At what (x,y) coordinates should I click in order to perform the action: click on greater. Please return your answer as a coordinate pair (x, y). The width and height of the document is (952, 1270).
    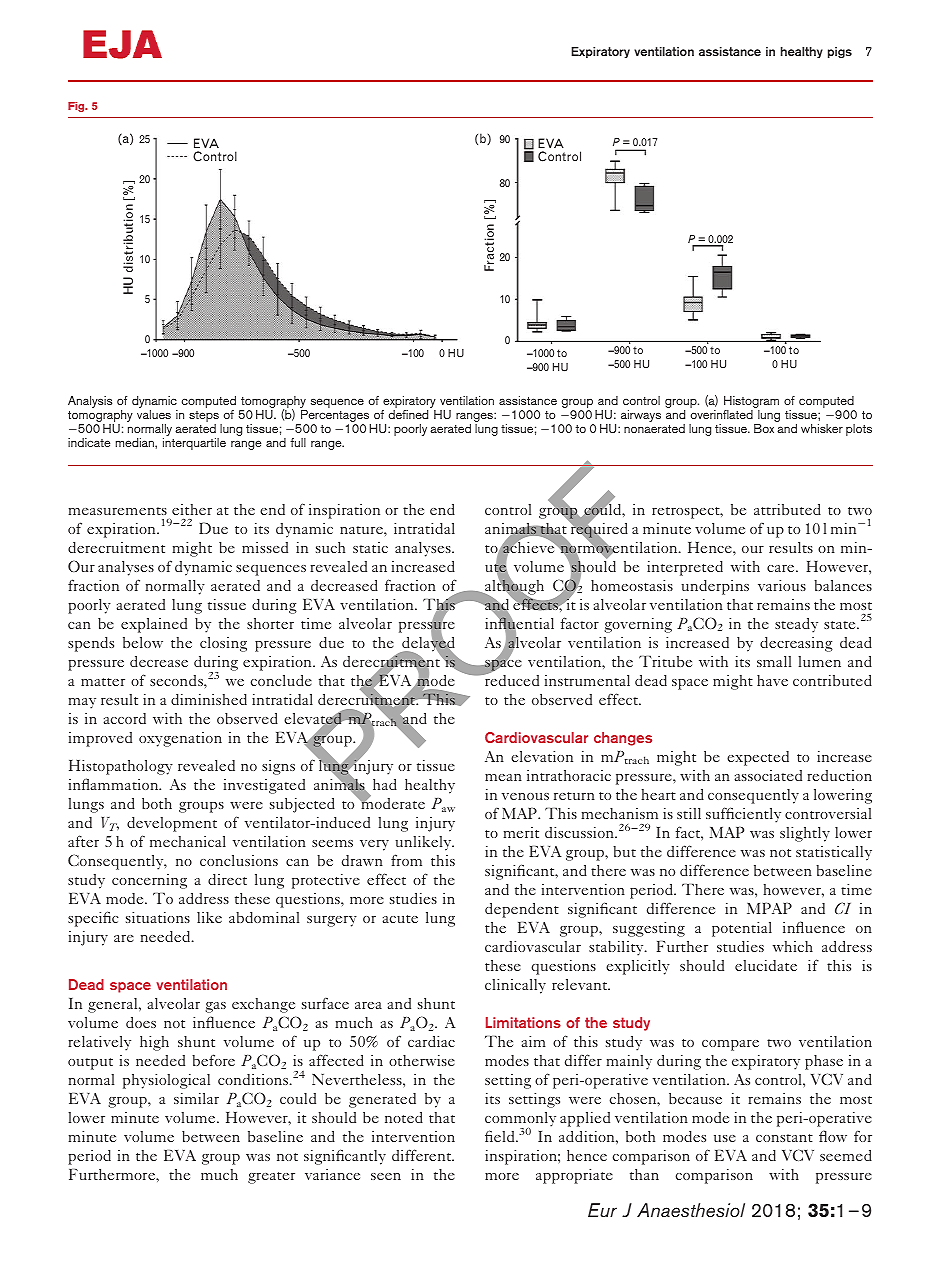
    Looking at the image, I should click on (271, 1178).
